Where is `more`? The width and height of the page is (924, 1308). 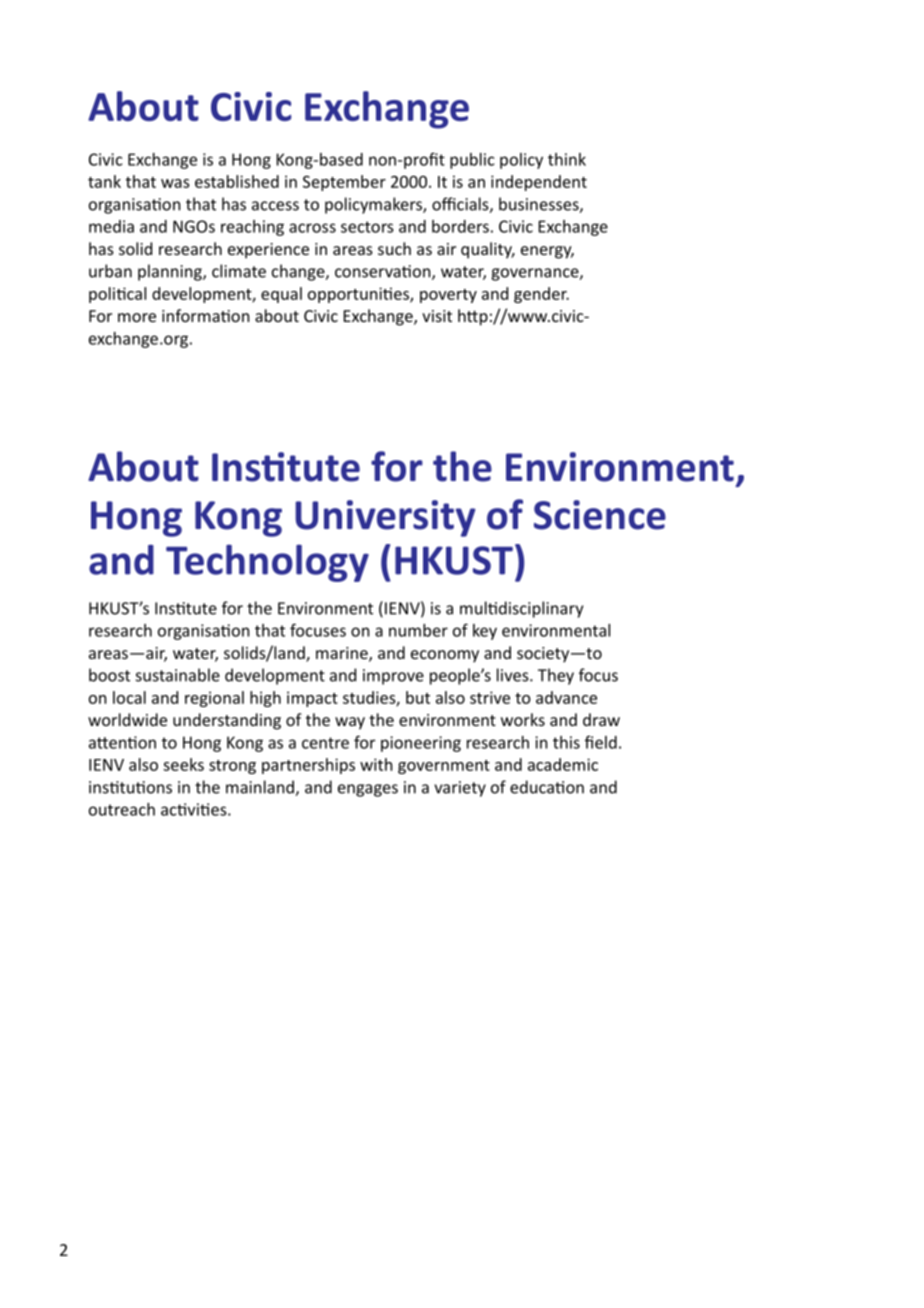 more is located at coordinates (137, 317).
